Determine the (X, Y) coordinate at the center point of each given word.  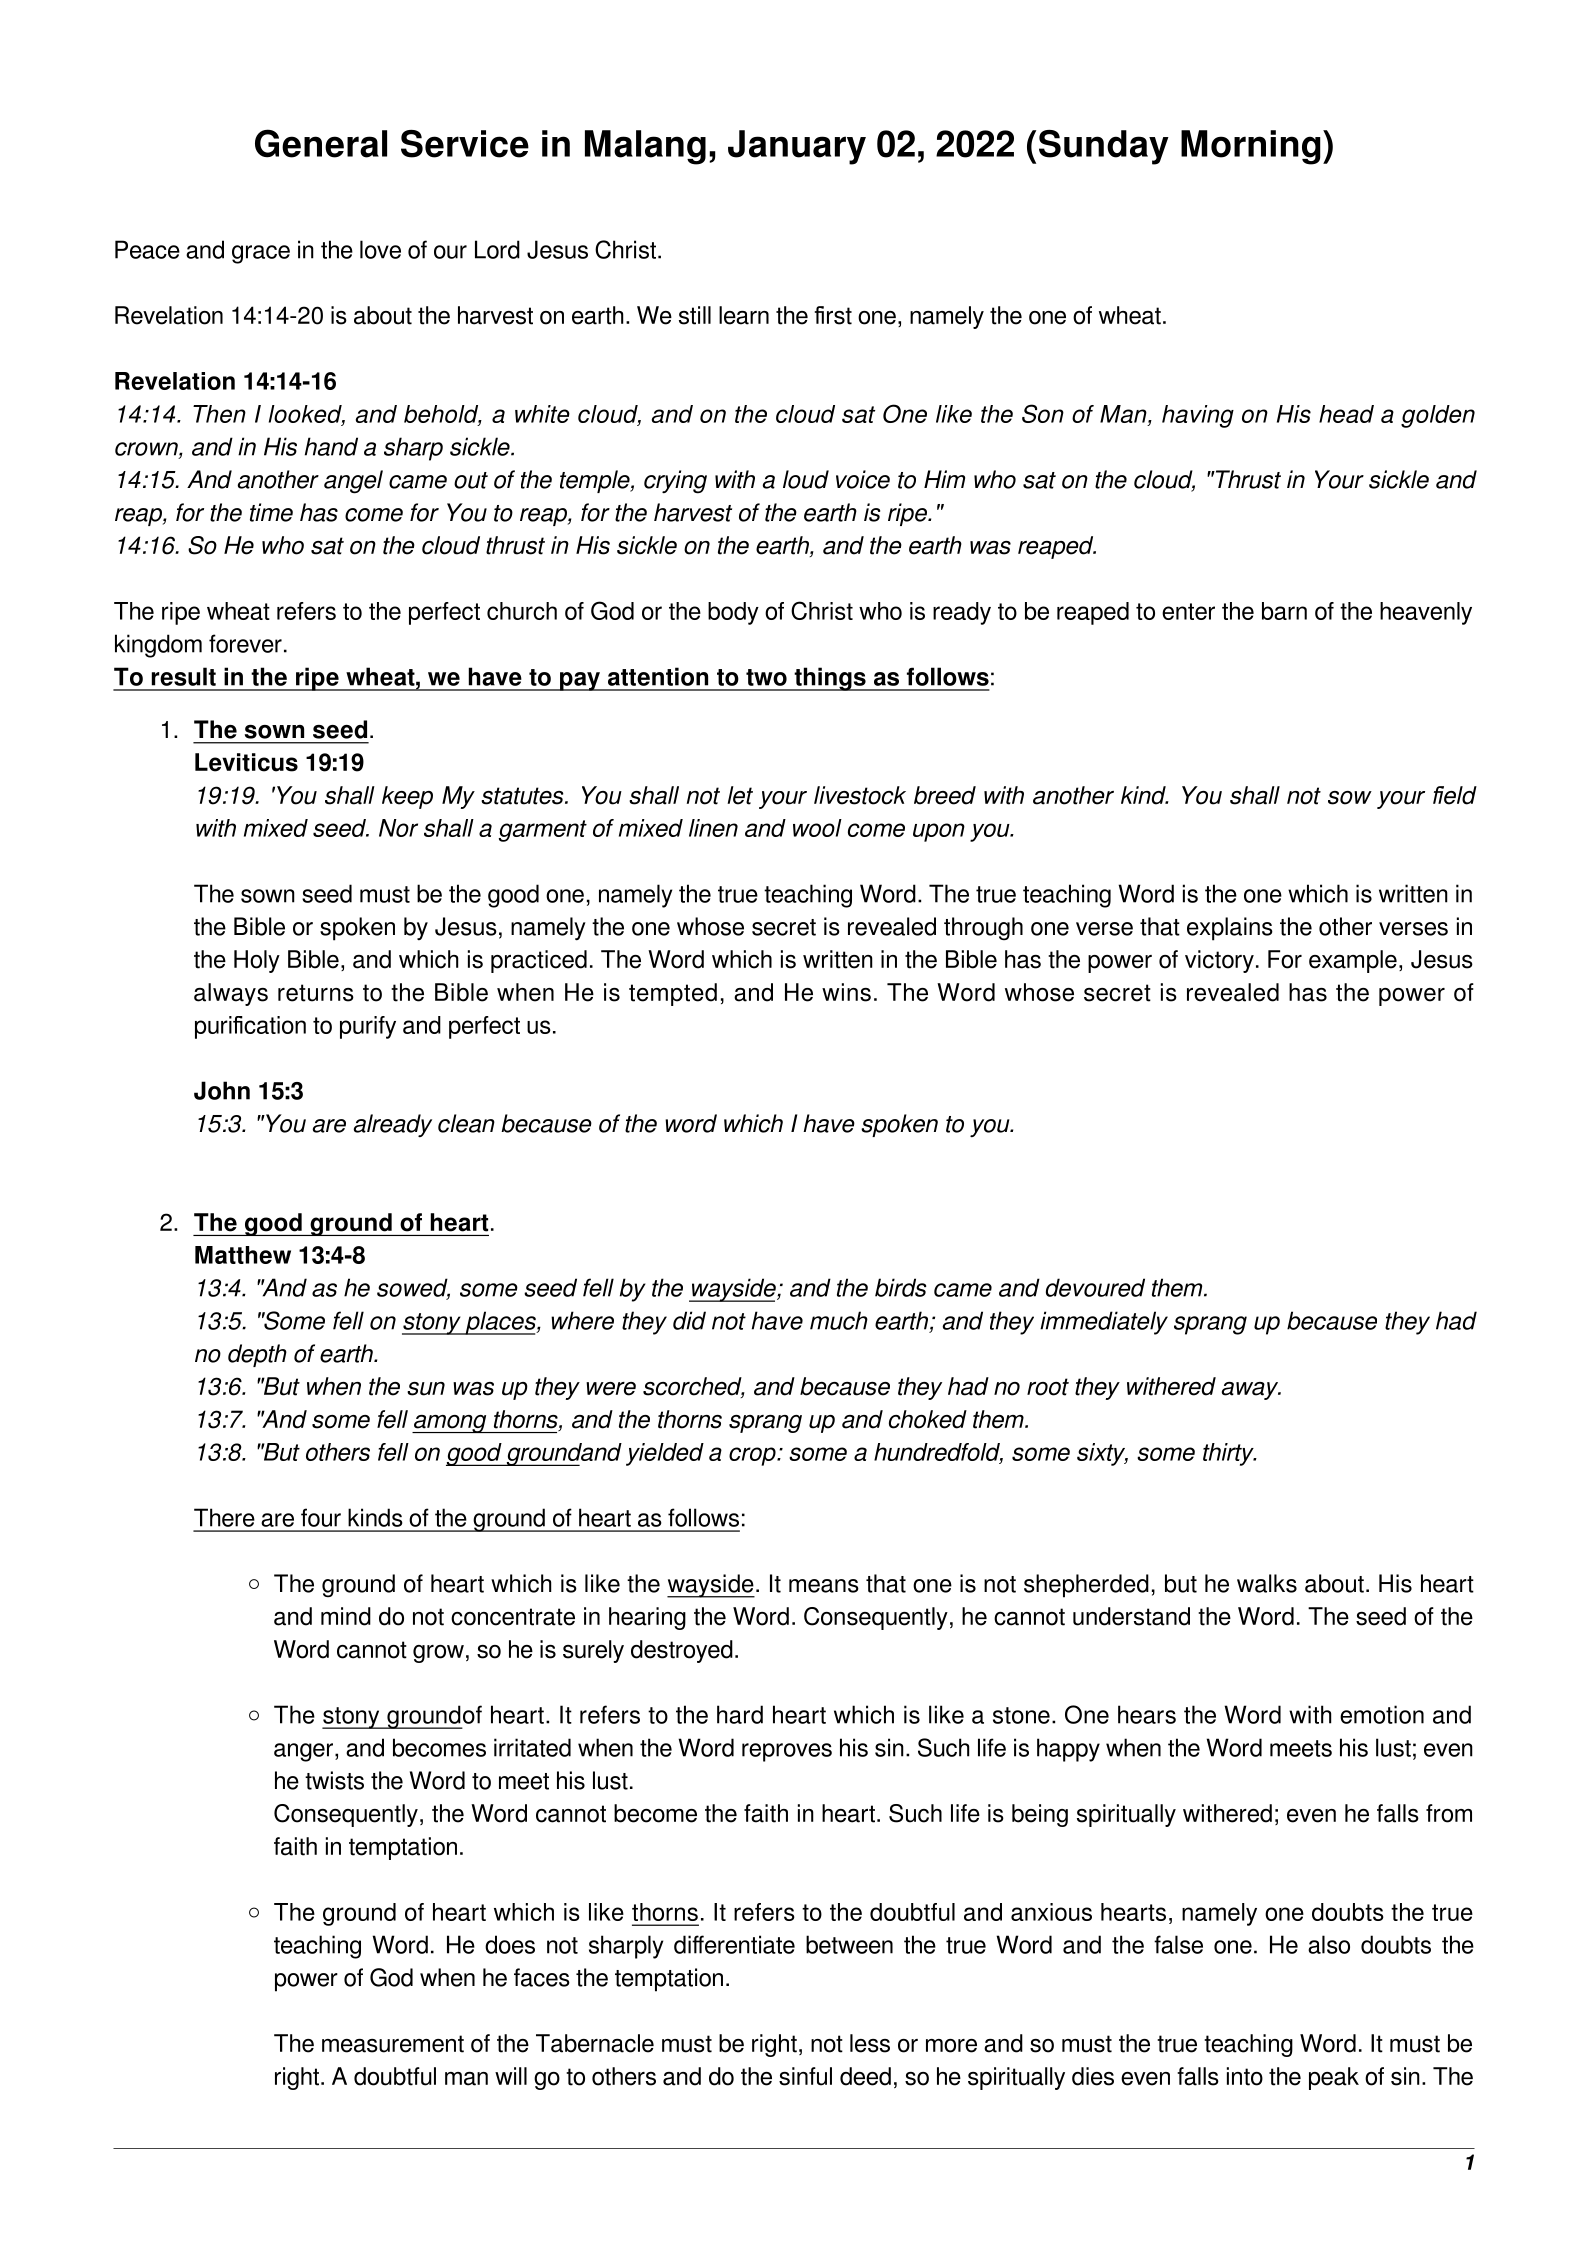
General (321, 143)
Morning (1251, 147)
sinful (805, 2076)
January (797, 147)
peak (1334, 2078)
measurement (393, 2044)
